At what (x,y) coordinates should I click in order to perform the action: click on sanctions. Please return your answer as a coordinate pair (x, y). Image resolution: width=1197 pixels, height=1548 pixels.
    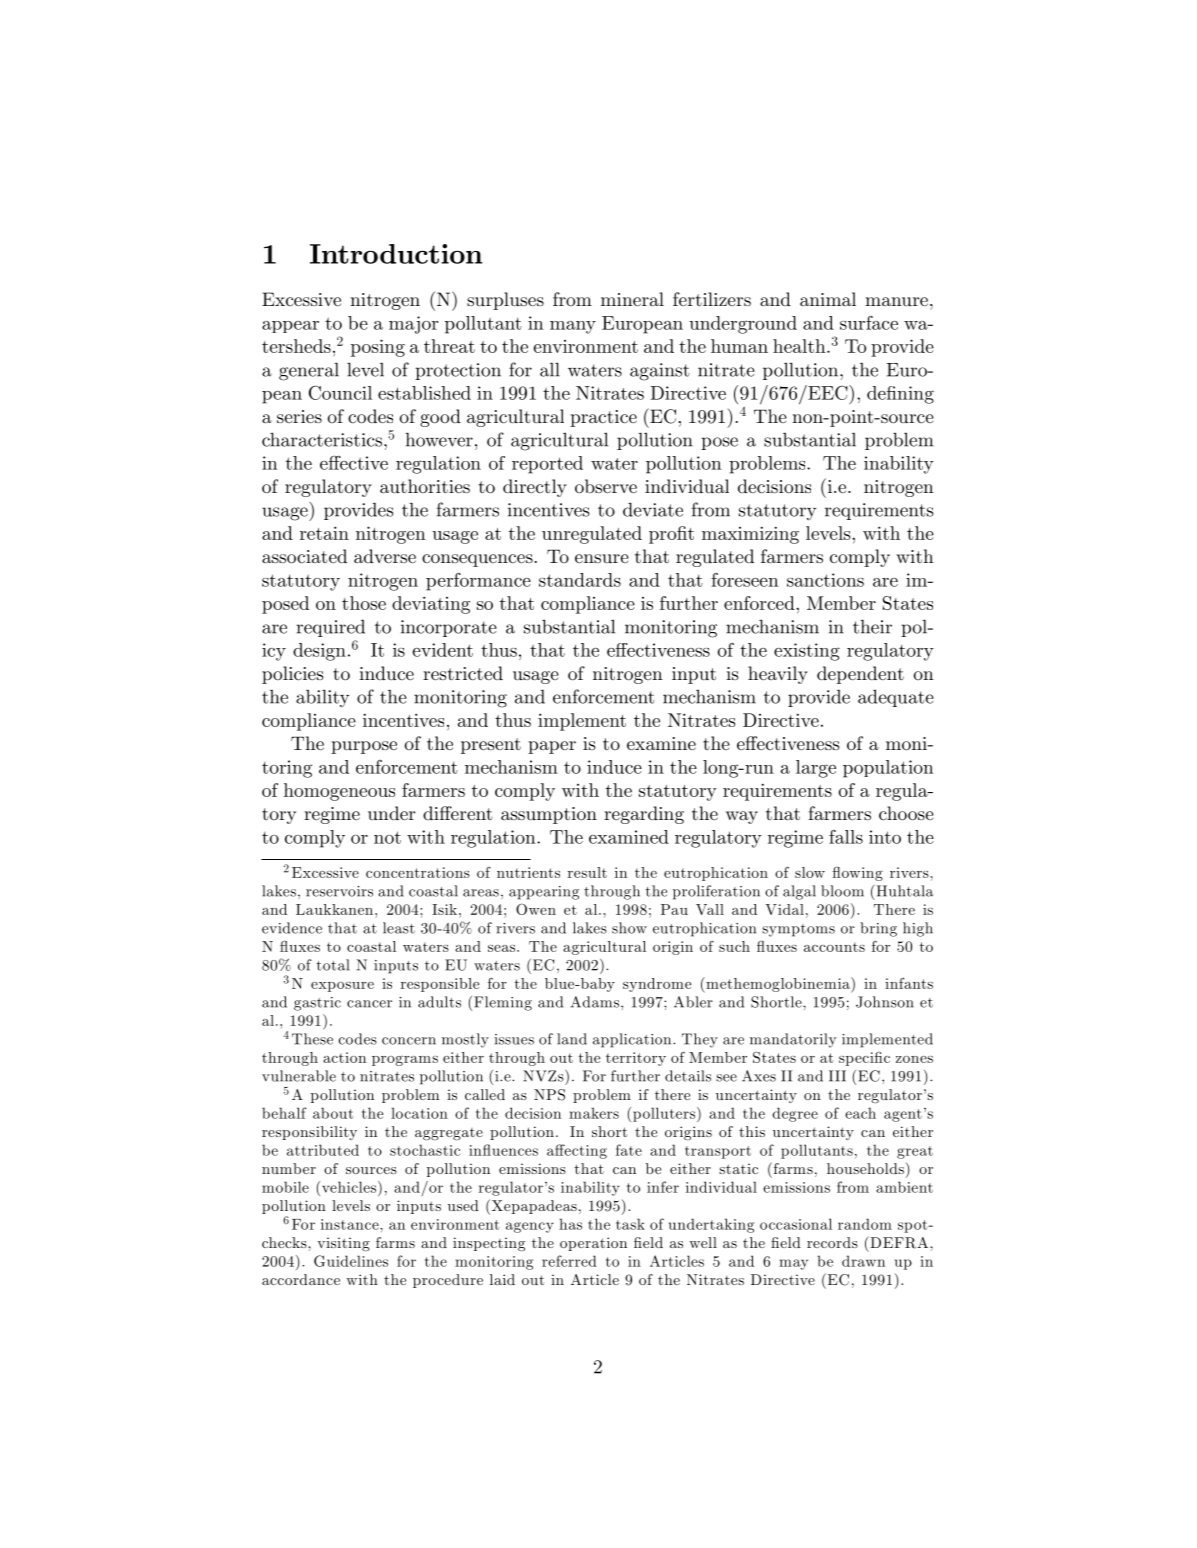
    Looking at the image, I should click on (825, 580).
